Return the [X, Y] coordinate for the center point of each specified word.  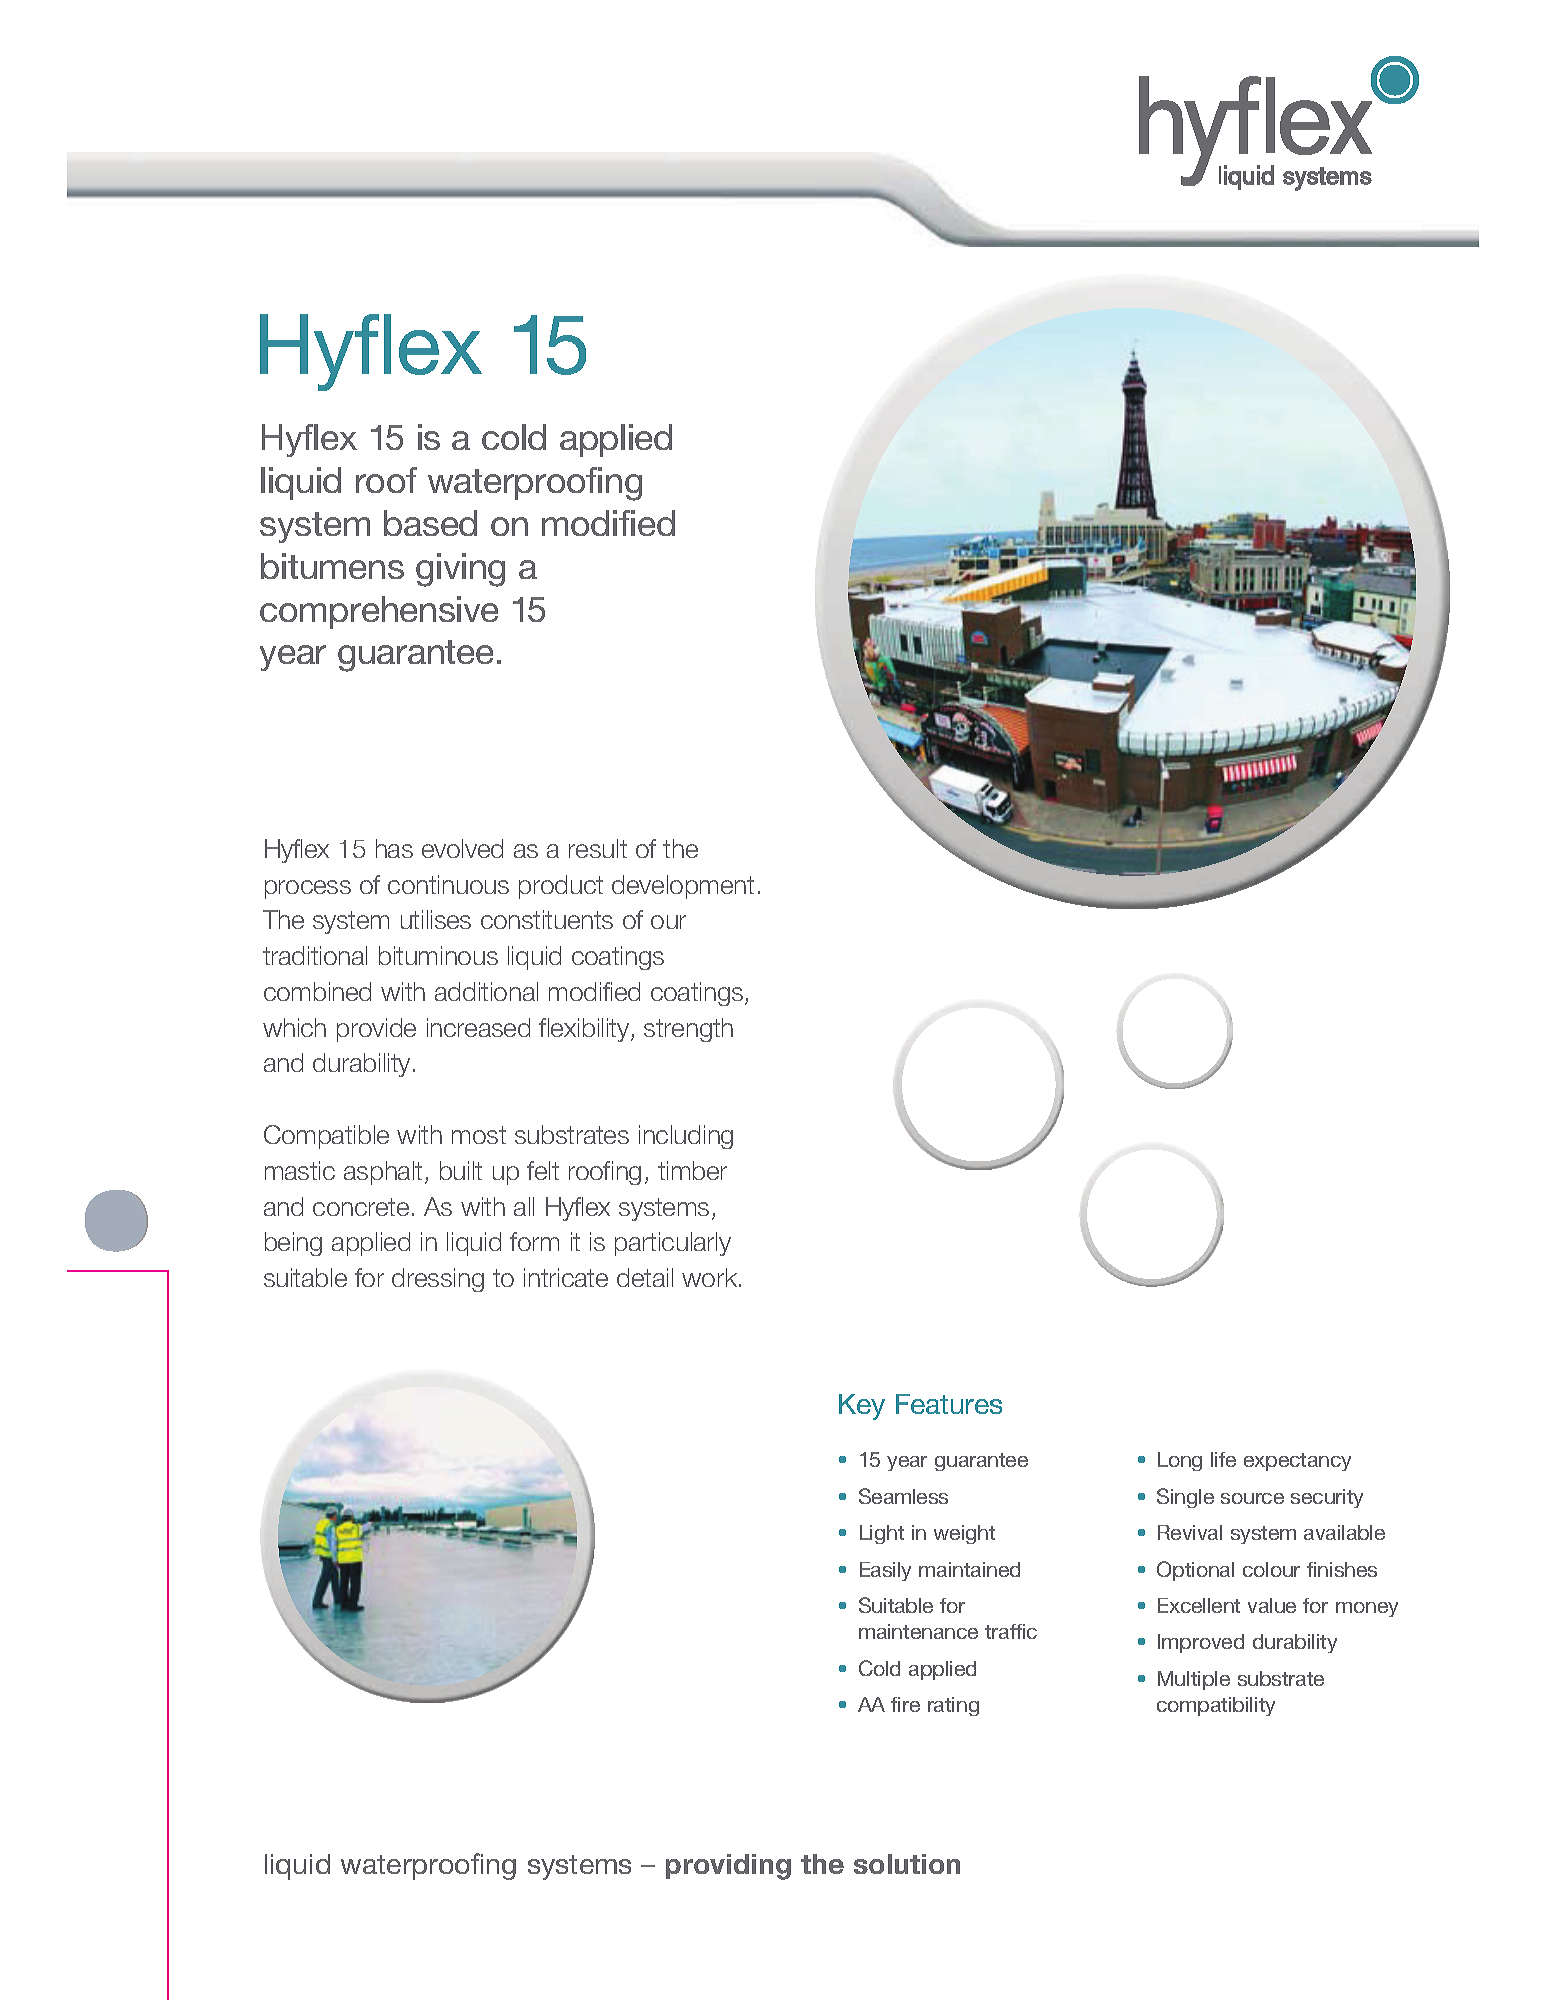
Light [882, 1534]
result [598, 848]
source [1252, 1498]
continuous [448, 884]
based [430, 523]
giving [460, 570]
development [683, 887]
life [1223, 1459]
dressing [438, 1280]
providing [728, 1867]
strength [688, 1030]
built [461, 1170]
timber [692, 1170]
